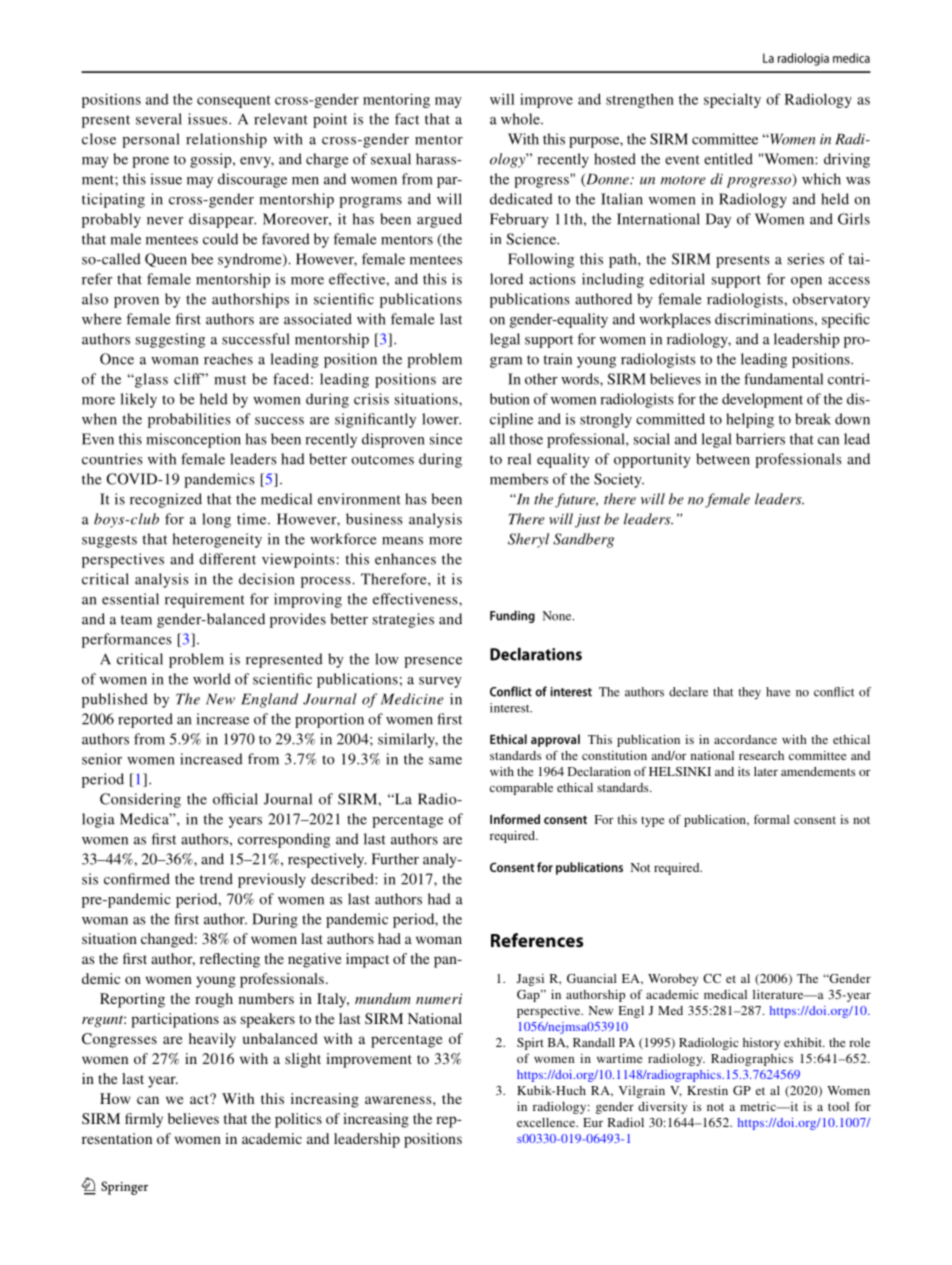 The width and height of the page is (952, 1265). Describe the element at coordinates (212, 1040) in the page. I see `heavily` at that location.
